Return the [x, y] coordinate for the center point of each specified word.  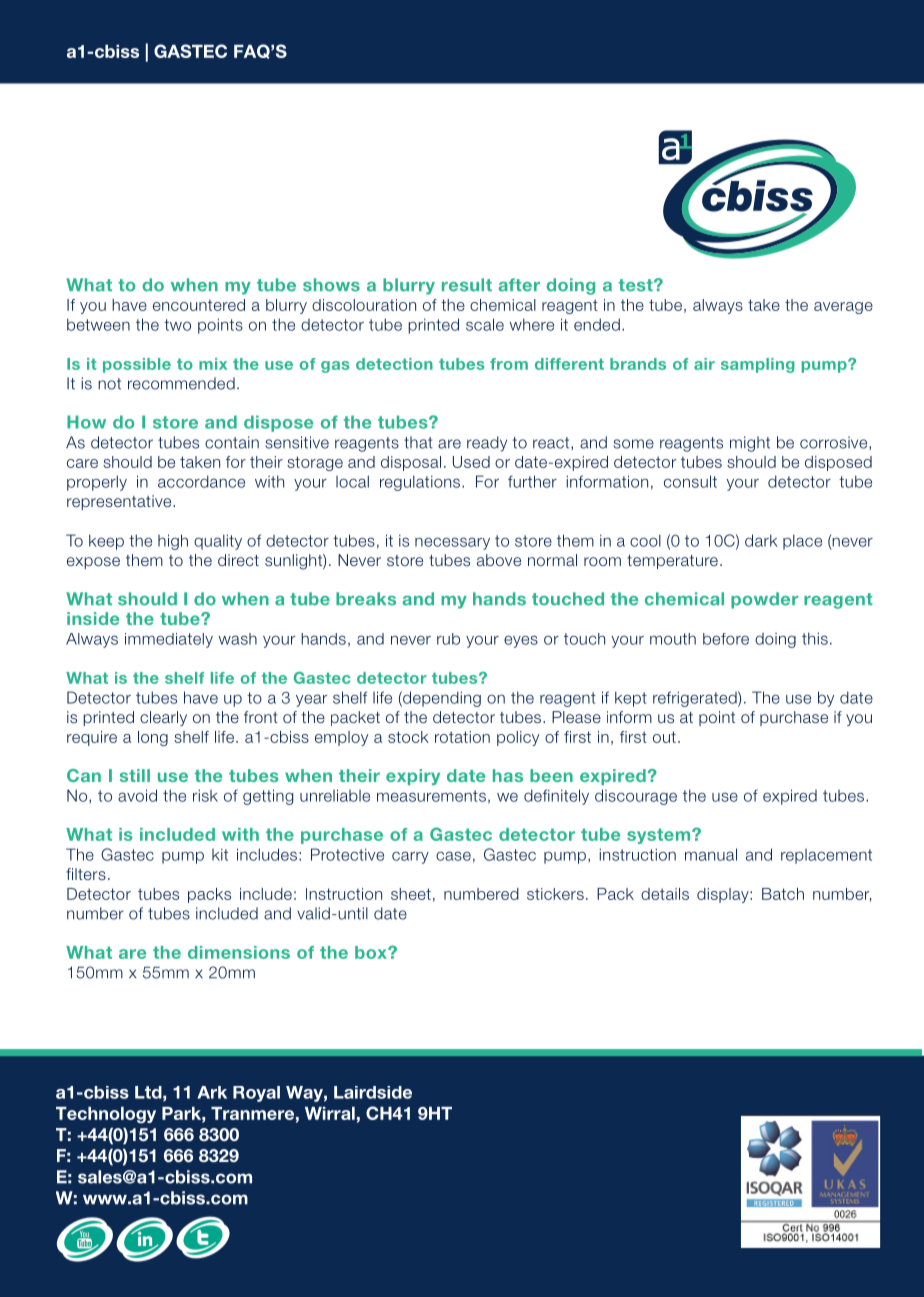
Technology [106, 1115]
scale [485, 324]
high [173, 542]
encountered [199, 305]
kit [220, 854]
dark [761, 540]
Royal [256, 1094]
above [499, 560]
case [453, 856]
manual [711, 854]
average [843, 308]
